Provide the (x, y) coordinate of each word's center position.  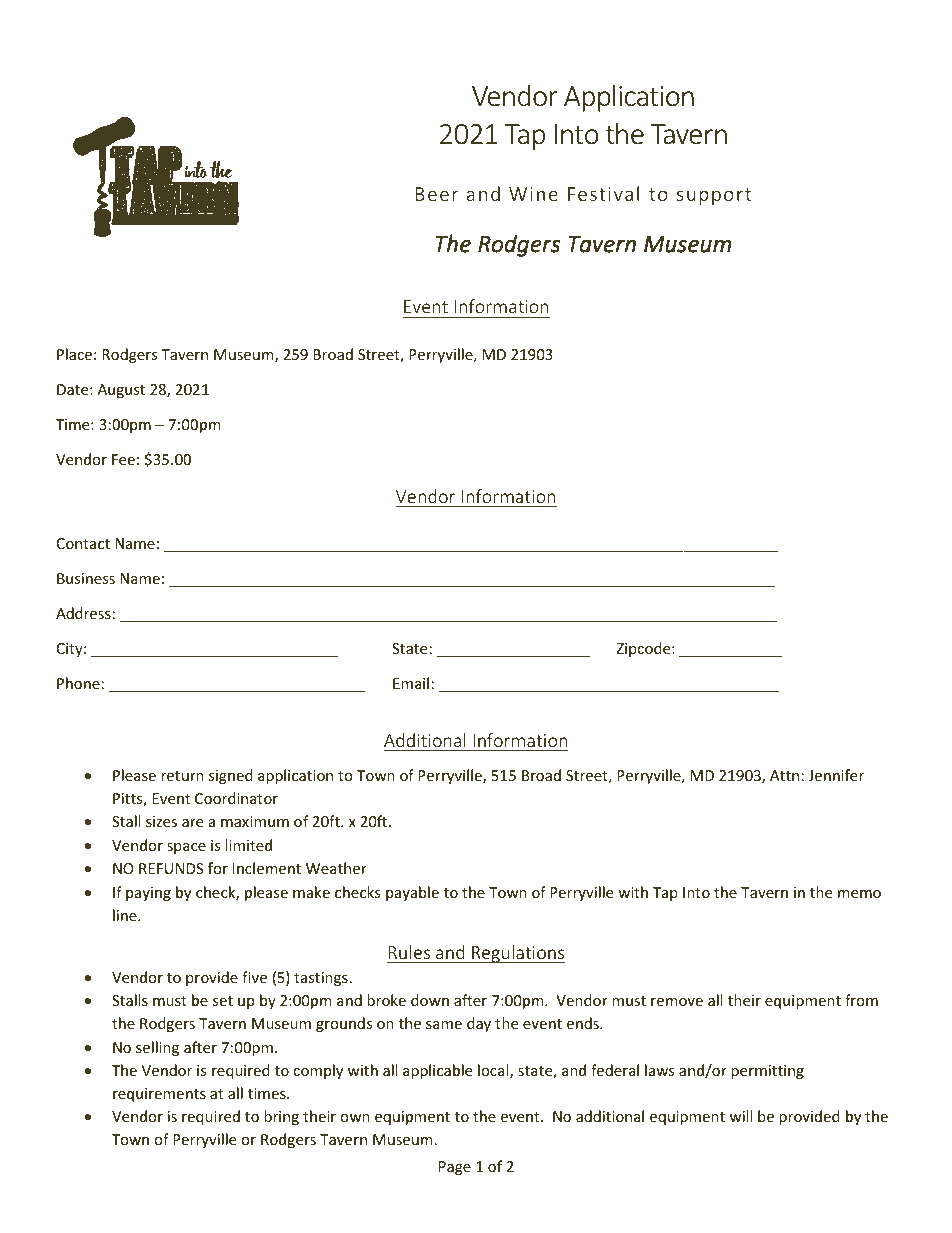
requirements (159, 1095)
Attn (784, 775)
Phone (78, 683)
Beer (436, 194)
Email (411, 683)
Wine (533, 194)
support (714, 196)
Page (455, 1168)
